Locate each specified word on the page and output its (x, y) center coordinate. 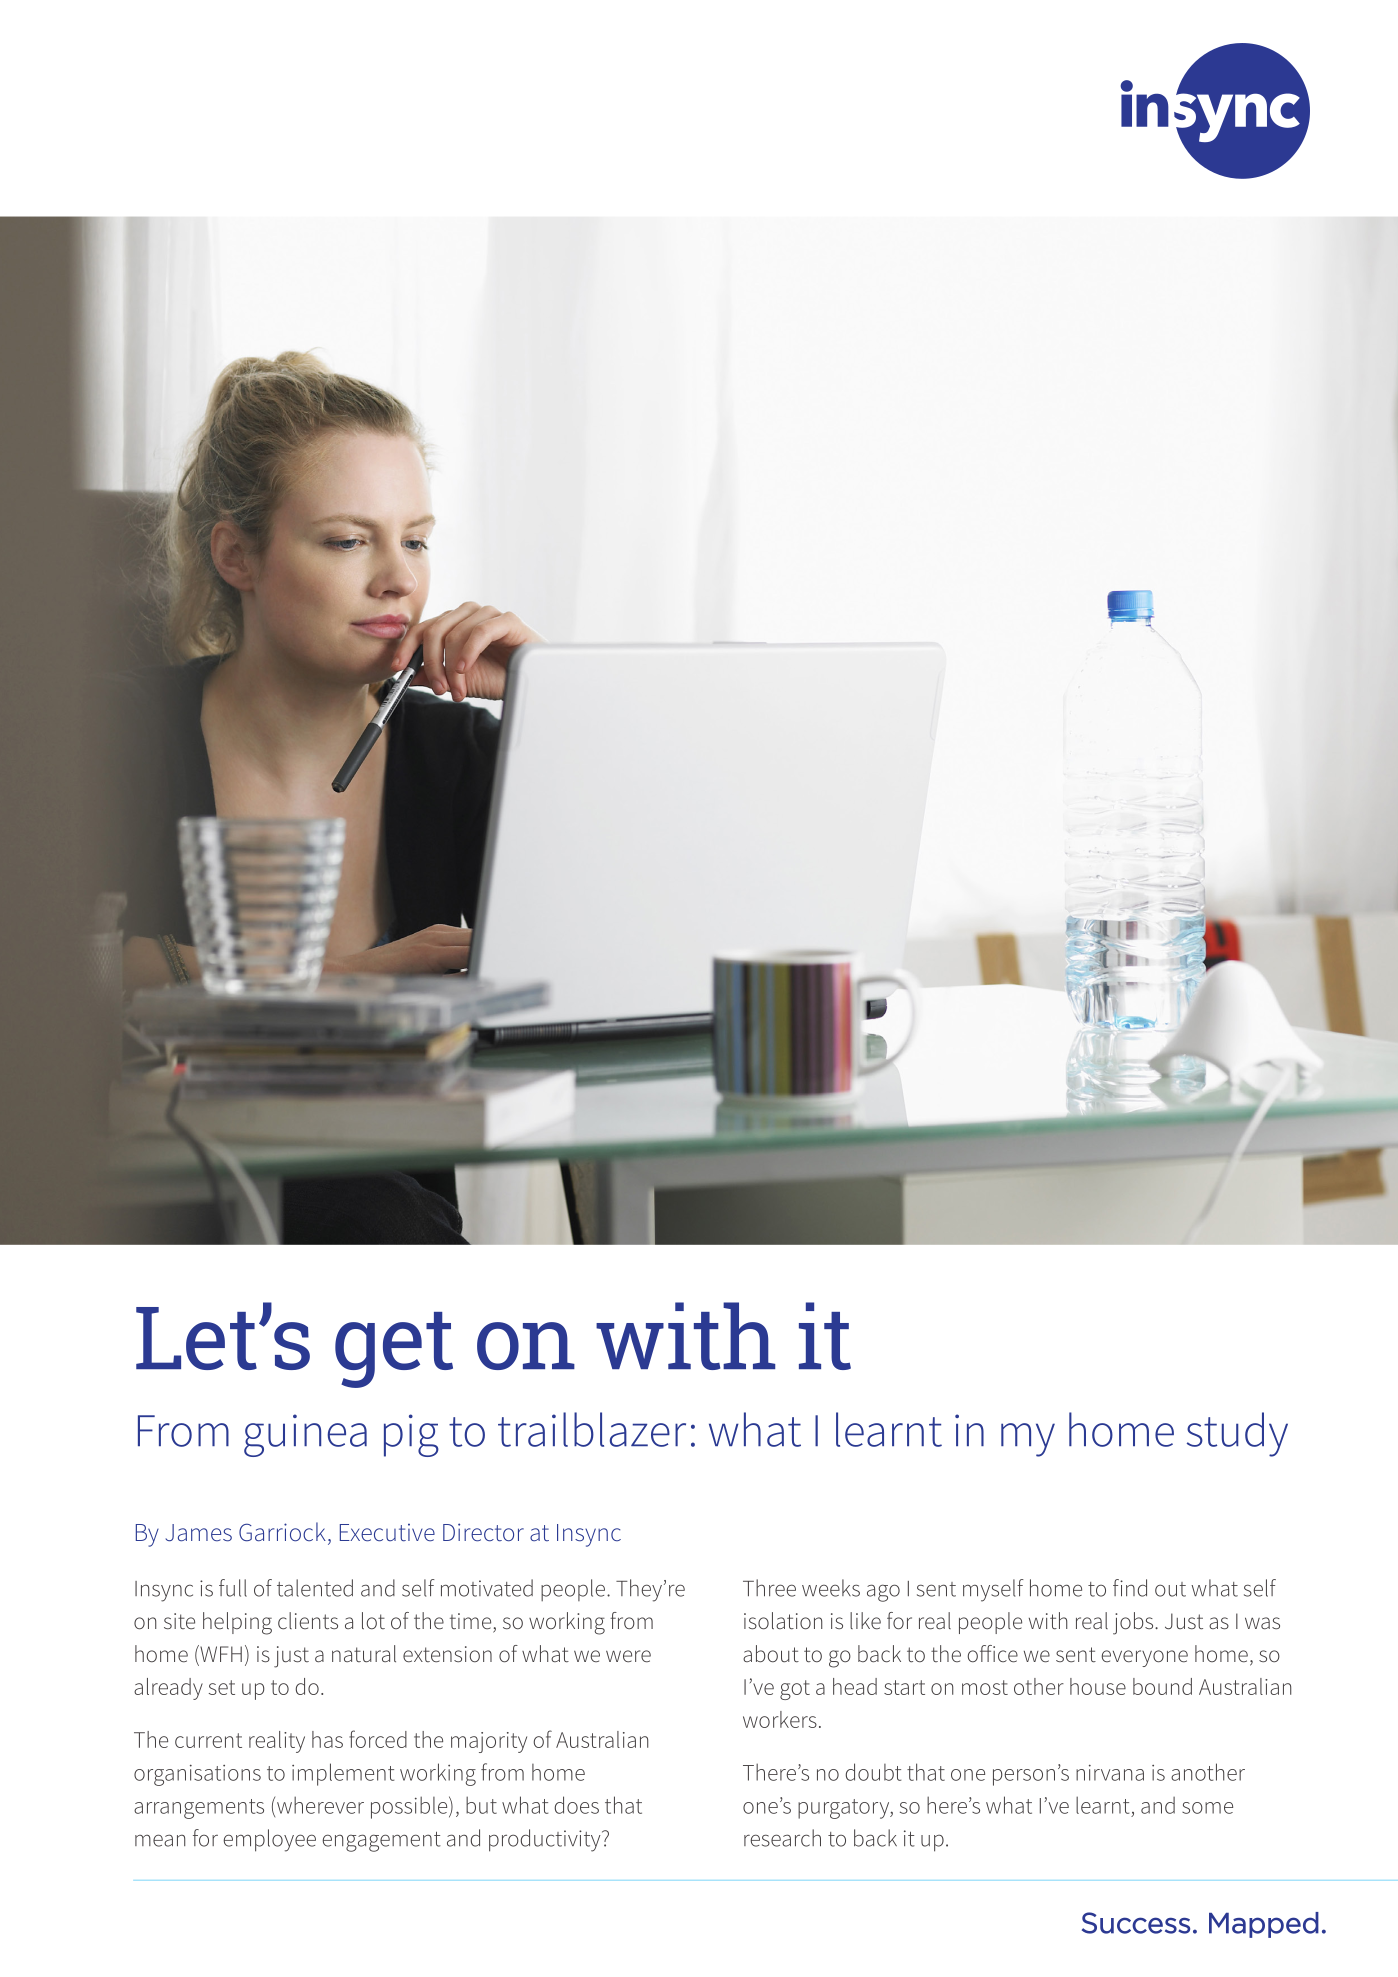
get (394, 1350)
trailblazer (592, 1429)
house (1098, 1686)
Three (769, 1588)
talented (315, 1588)
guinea (305, 1435)
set (222, 1687)
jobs (1134, 1623)
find (1130, 1588)
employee (269, 1840)
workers (780, 1719)
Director (483, 1532)
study (1237, 1434)
